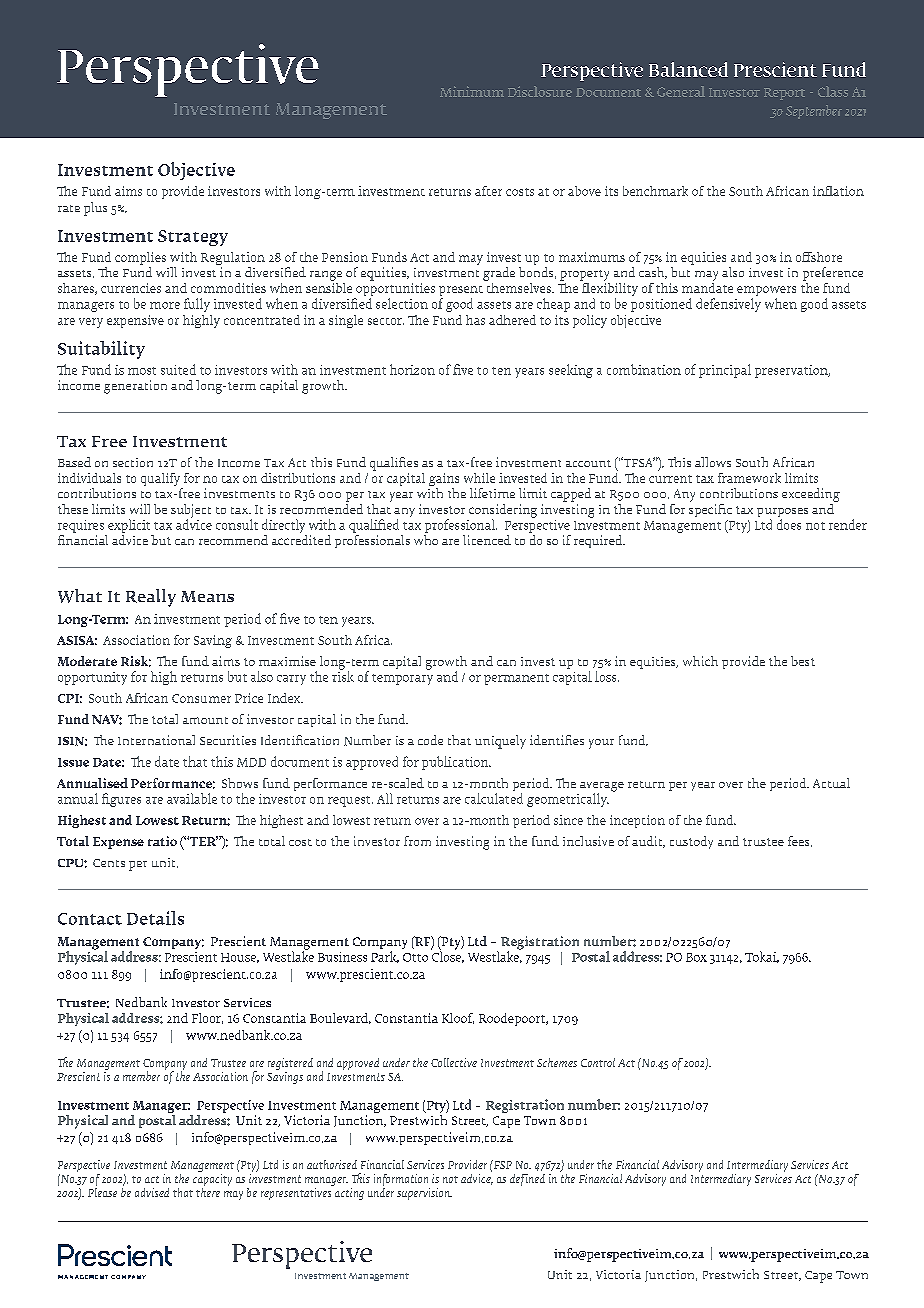 Image resolution: width=924 pixels, height=1308 pixels. Describe the element at coordinates (472, 91) in the page. I see `Minimum` at that location.
